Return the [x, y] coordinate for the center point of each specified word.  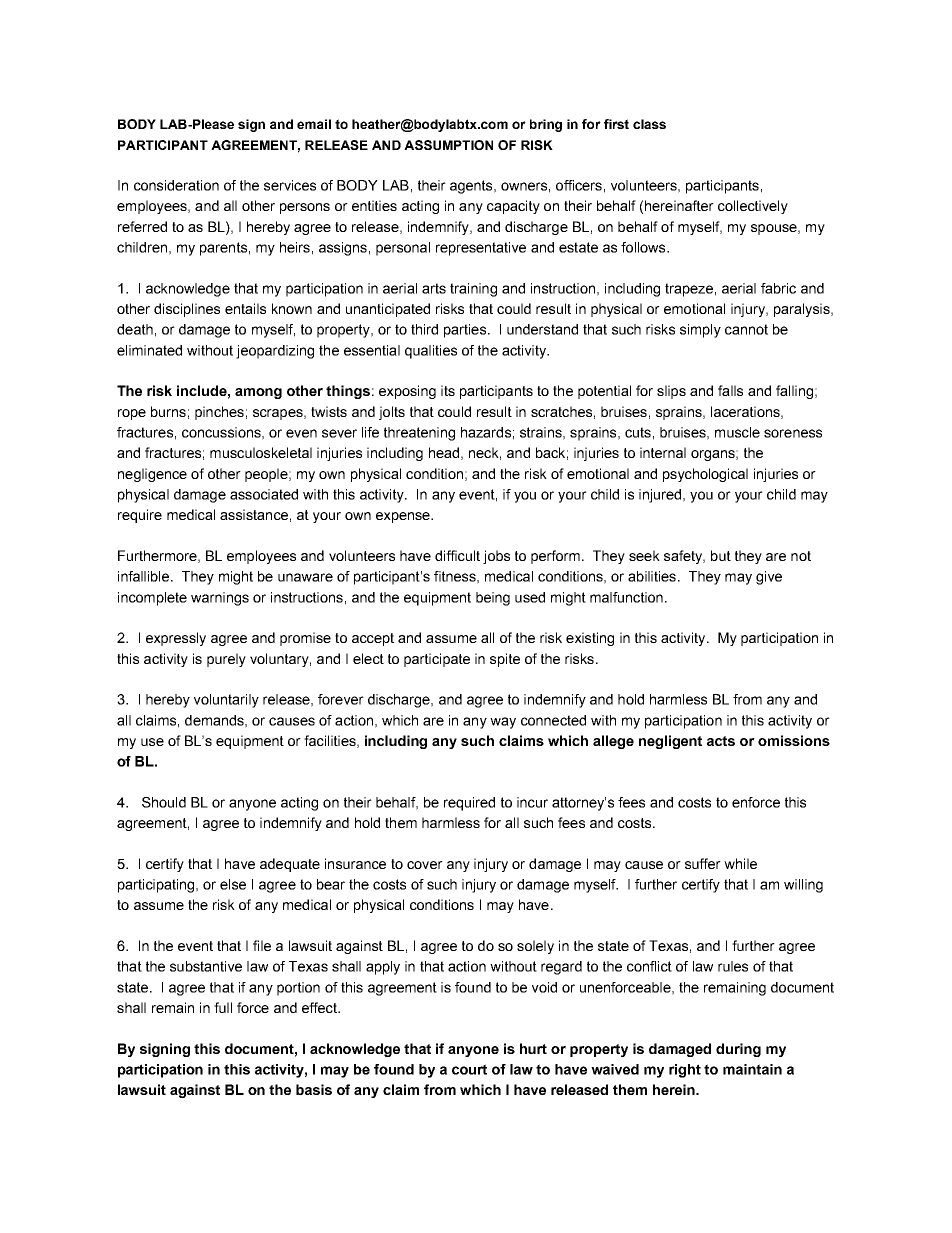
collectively [753, 207]
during [738, 1050]
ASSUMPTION [448, 145]
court [469, 1069]
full [223, 1007]
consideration [176, 185]
